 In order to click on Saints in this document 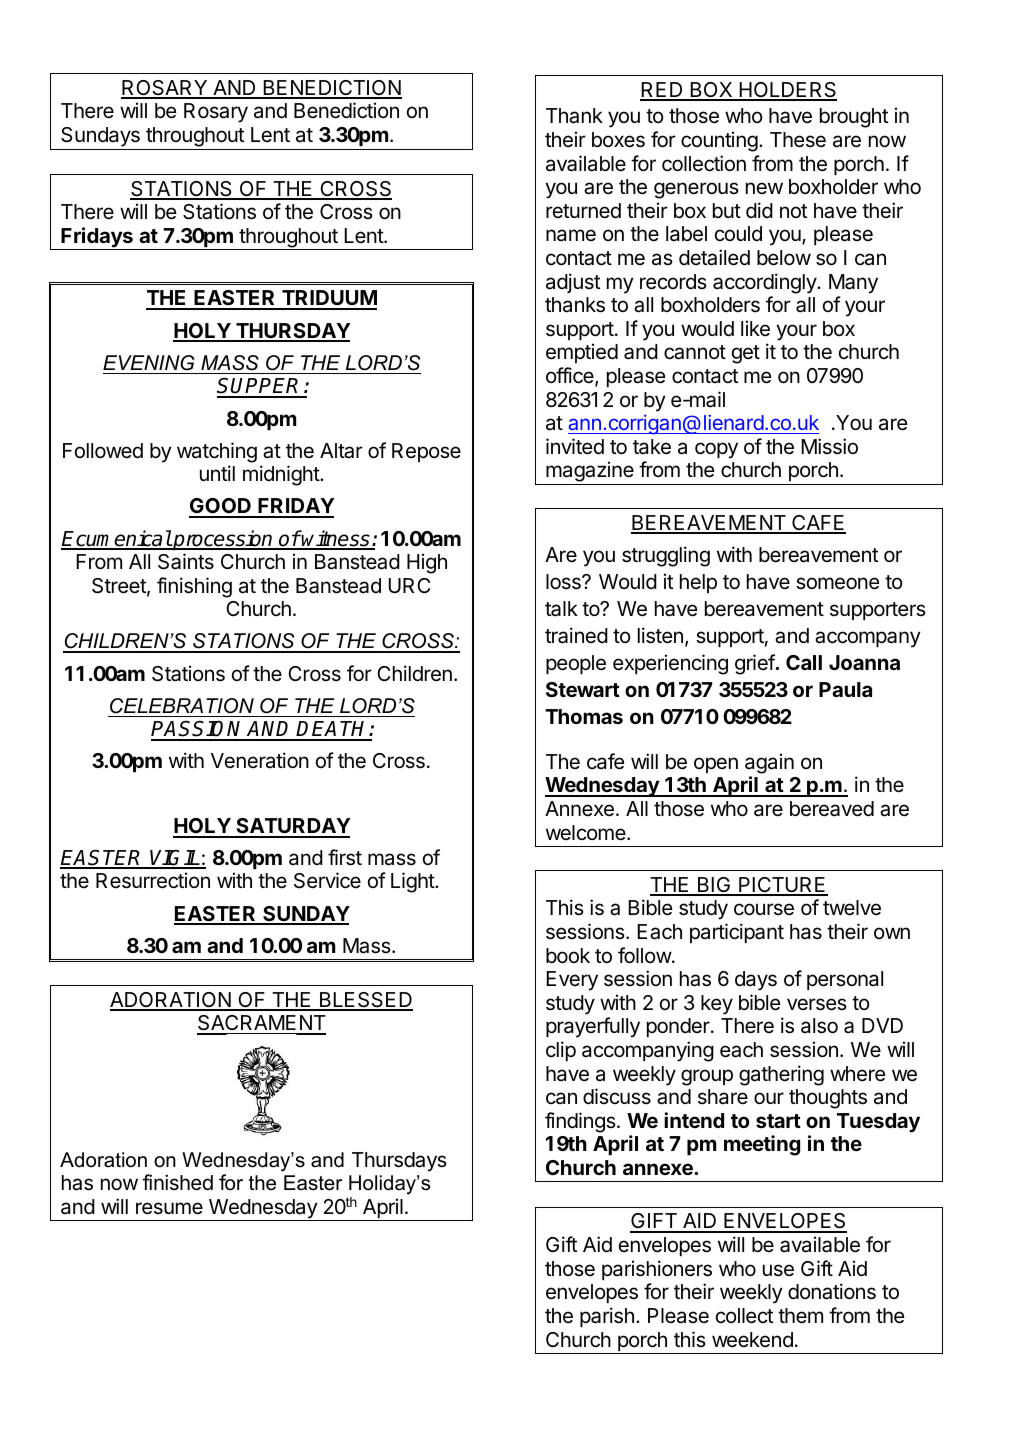, I will do `click(186, 561)`.
